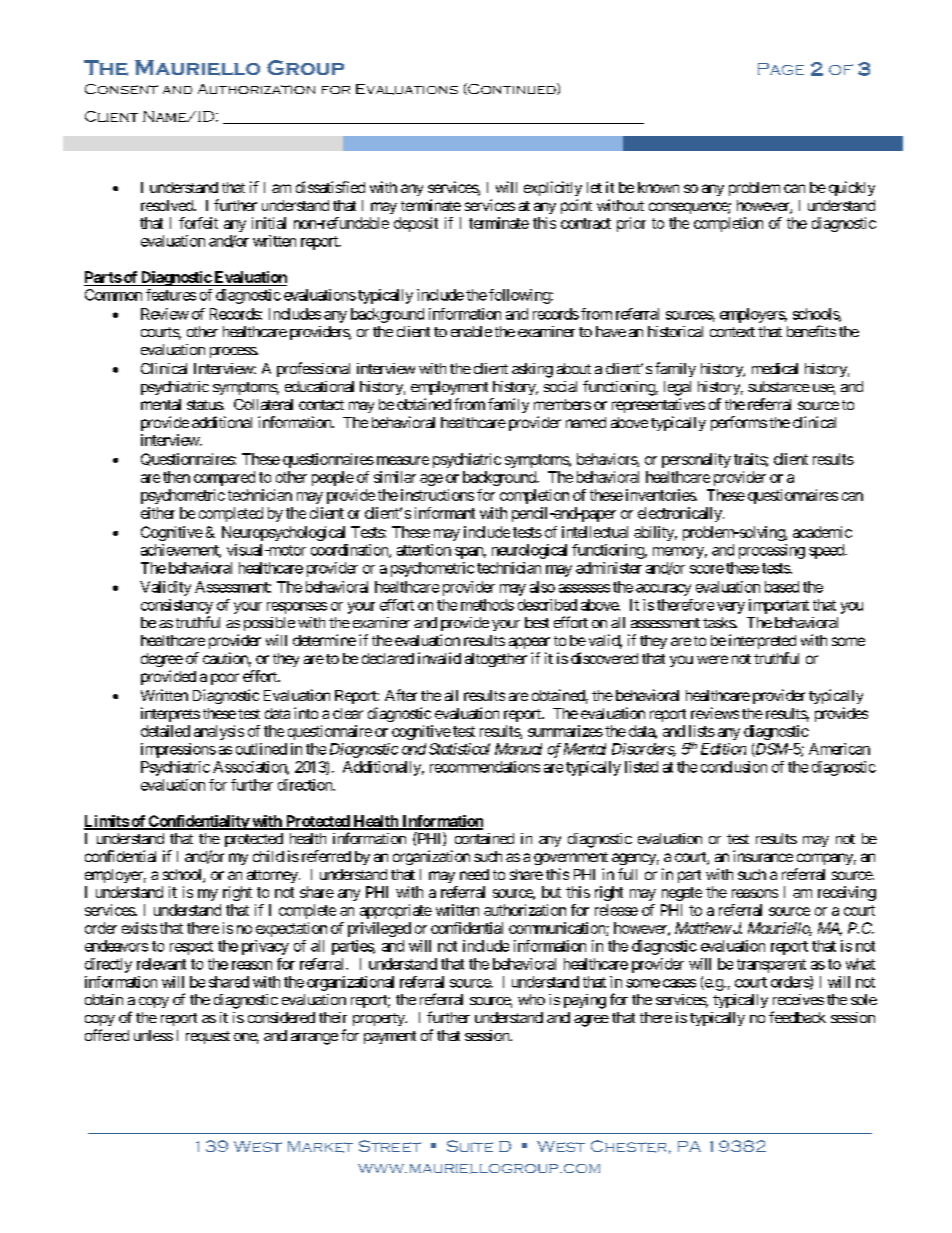  I want to click on Suite, so click(470, 1146).
